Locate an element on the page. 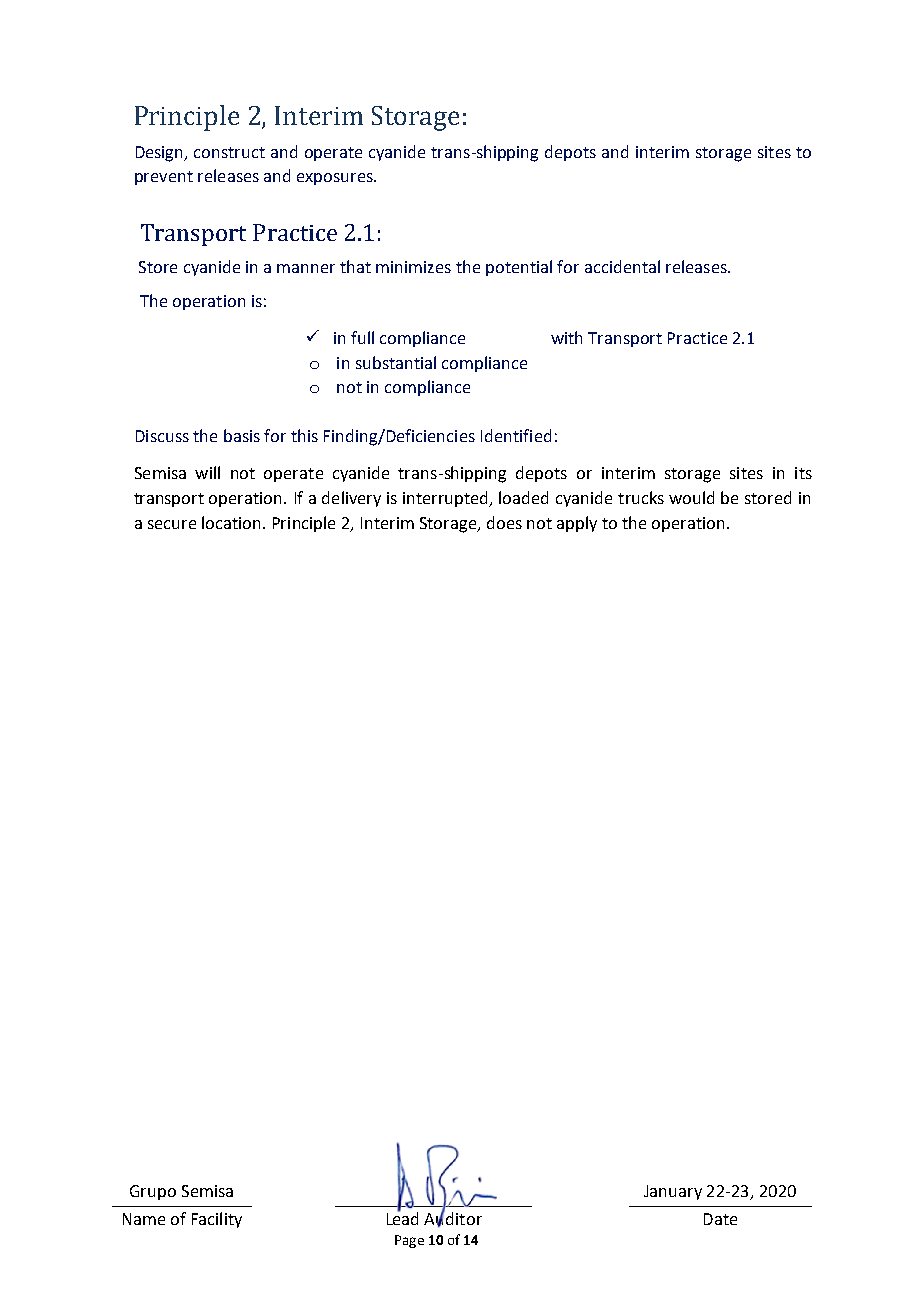 The width and height of the document is (924, 1308). potential is located at coordinates (519, 268).
